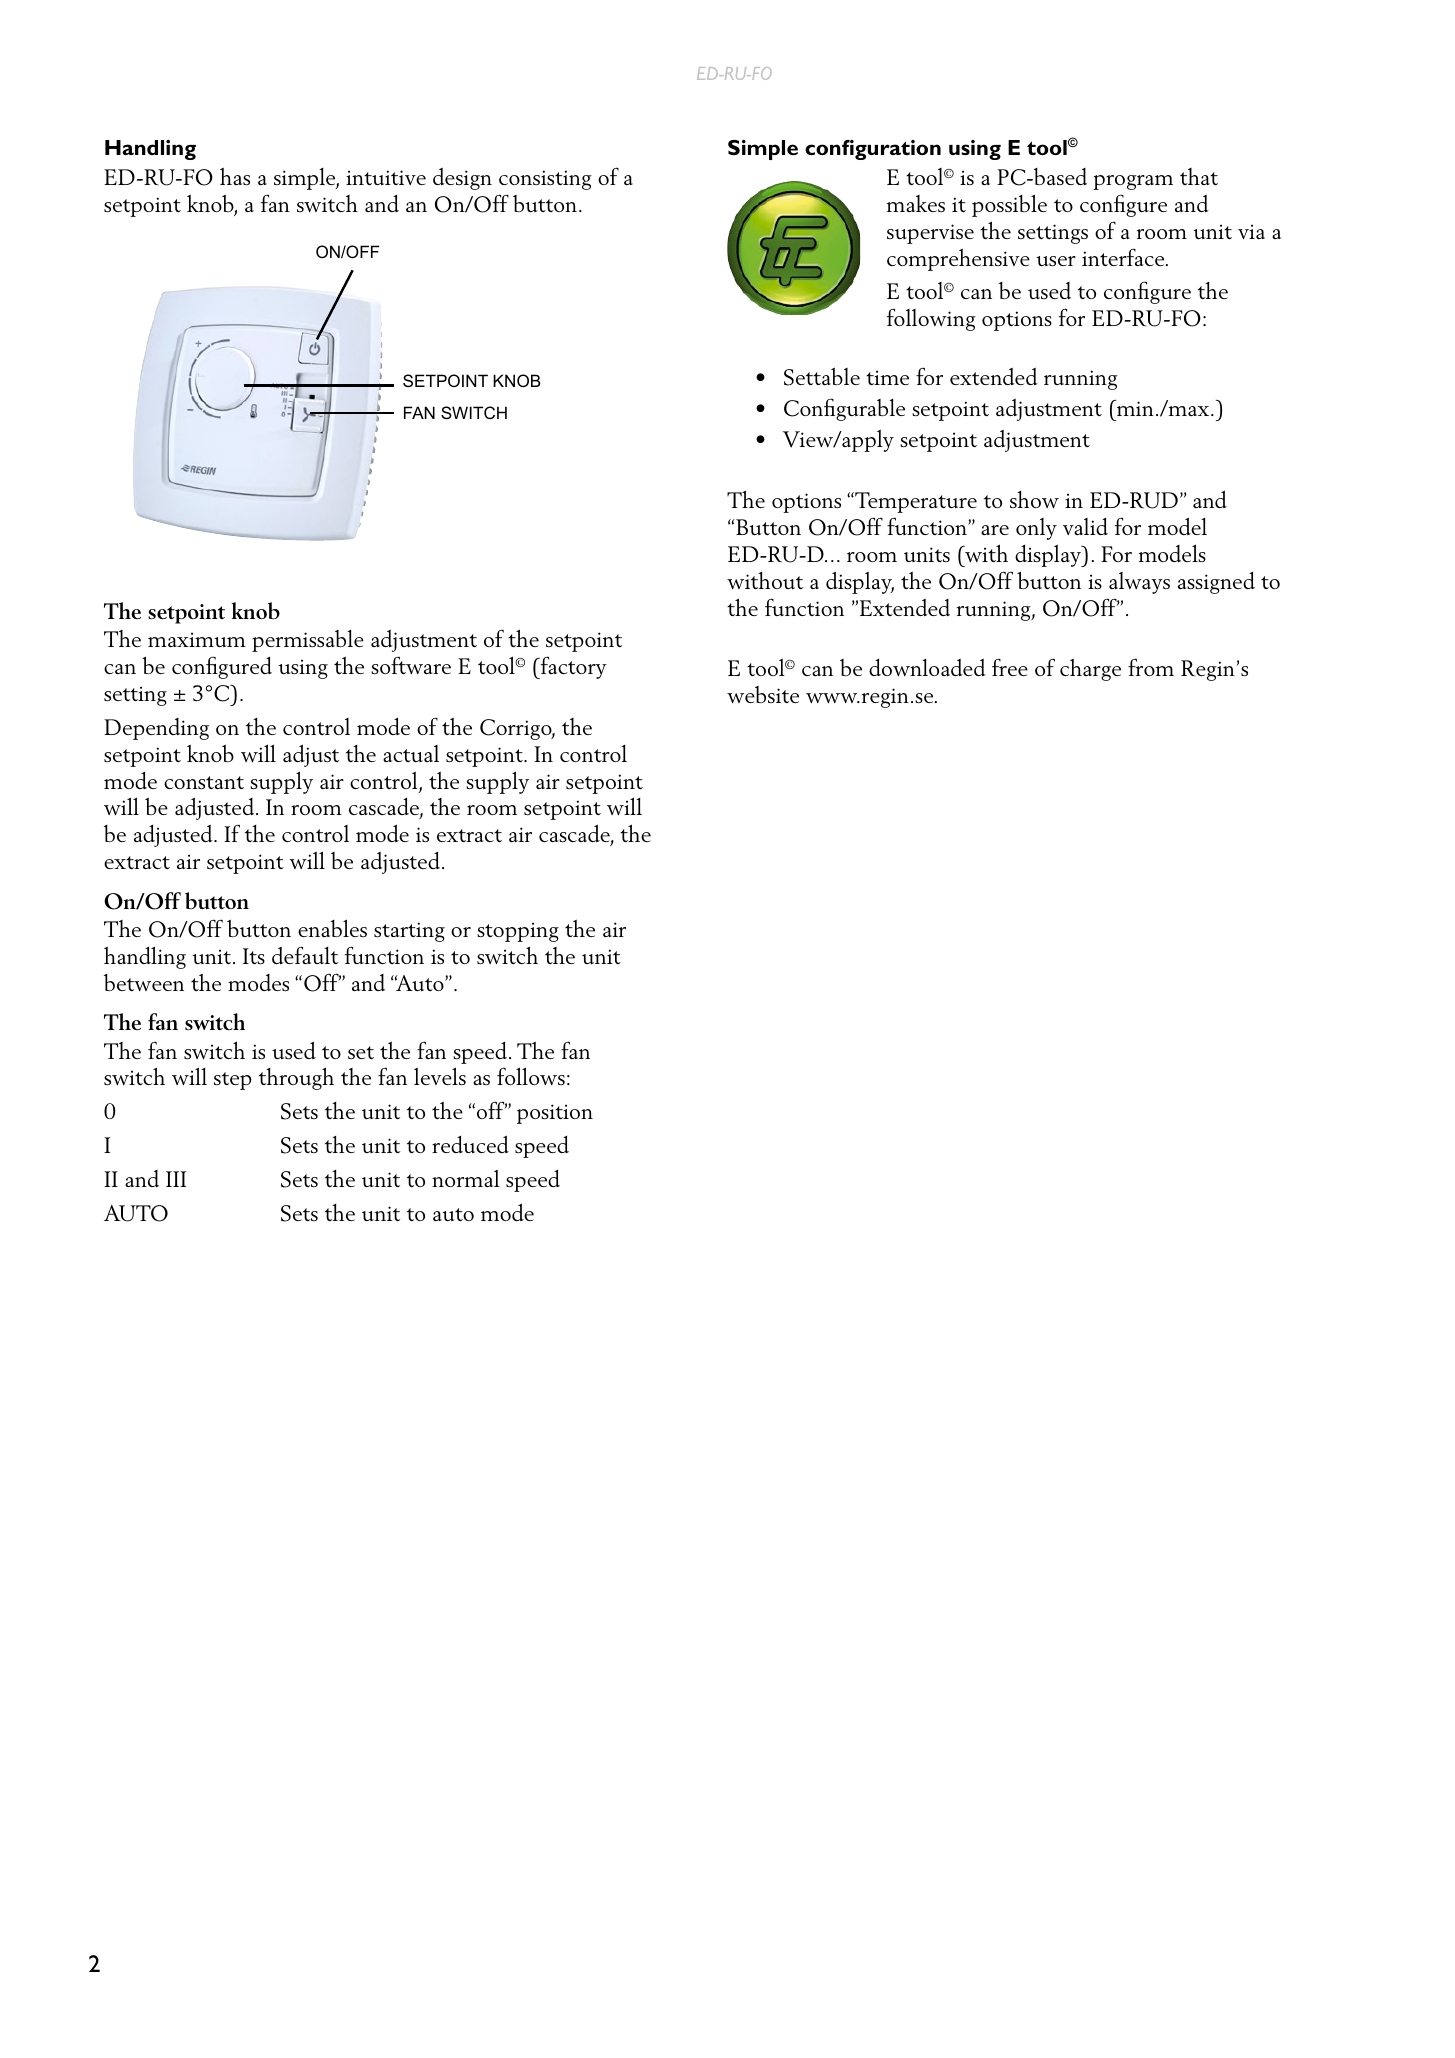 The width and height of the screenshot is (1455, 2058). I want to click on consisting, so click(545, 180).
